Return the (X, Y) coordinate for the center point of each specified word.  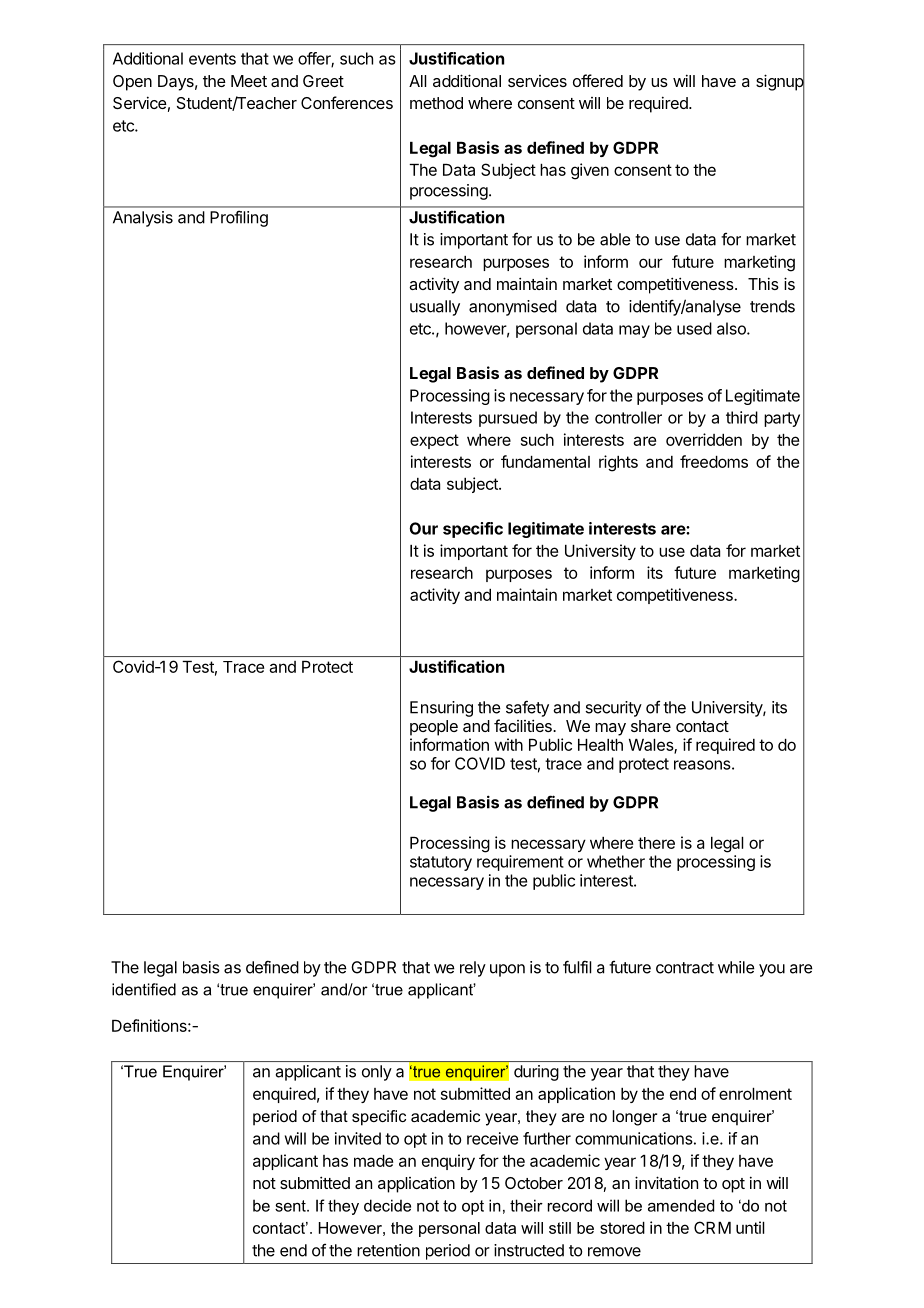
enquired (284, 1095)
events (212, 59)
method (436, 103)
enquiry (448, 1162)
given (590, 171)
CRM (712, 1227)
